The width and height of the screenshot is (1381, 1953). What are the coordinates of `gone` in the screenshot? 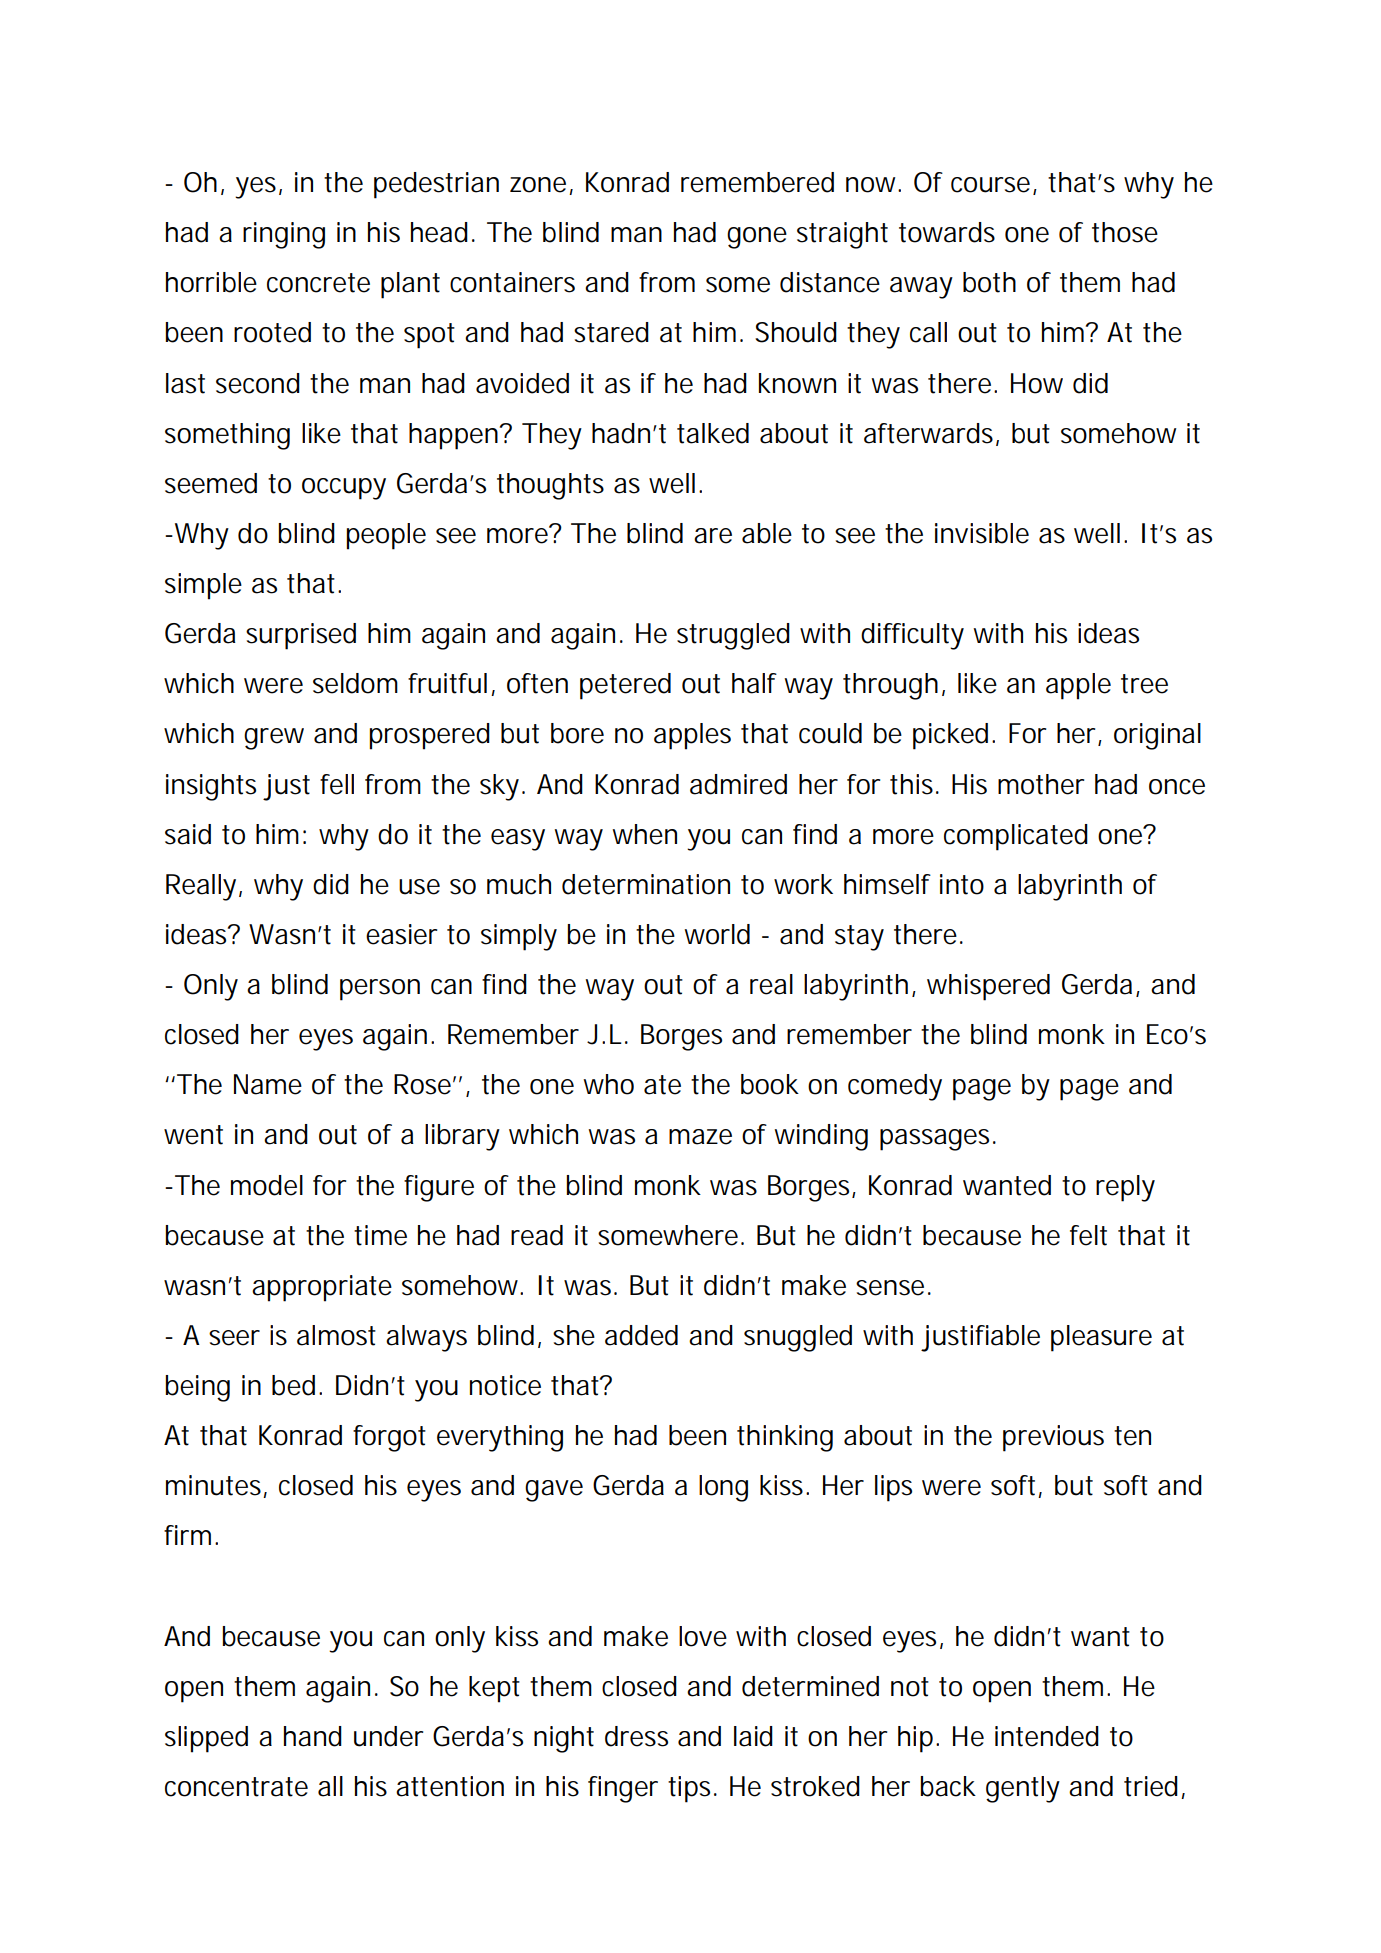 It's located at (757, 238).
